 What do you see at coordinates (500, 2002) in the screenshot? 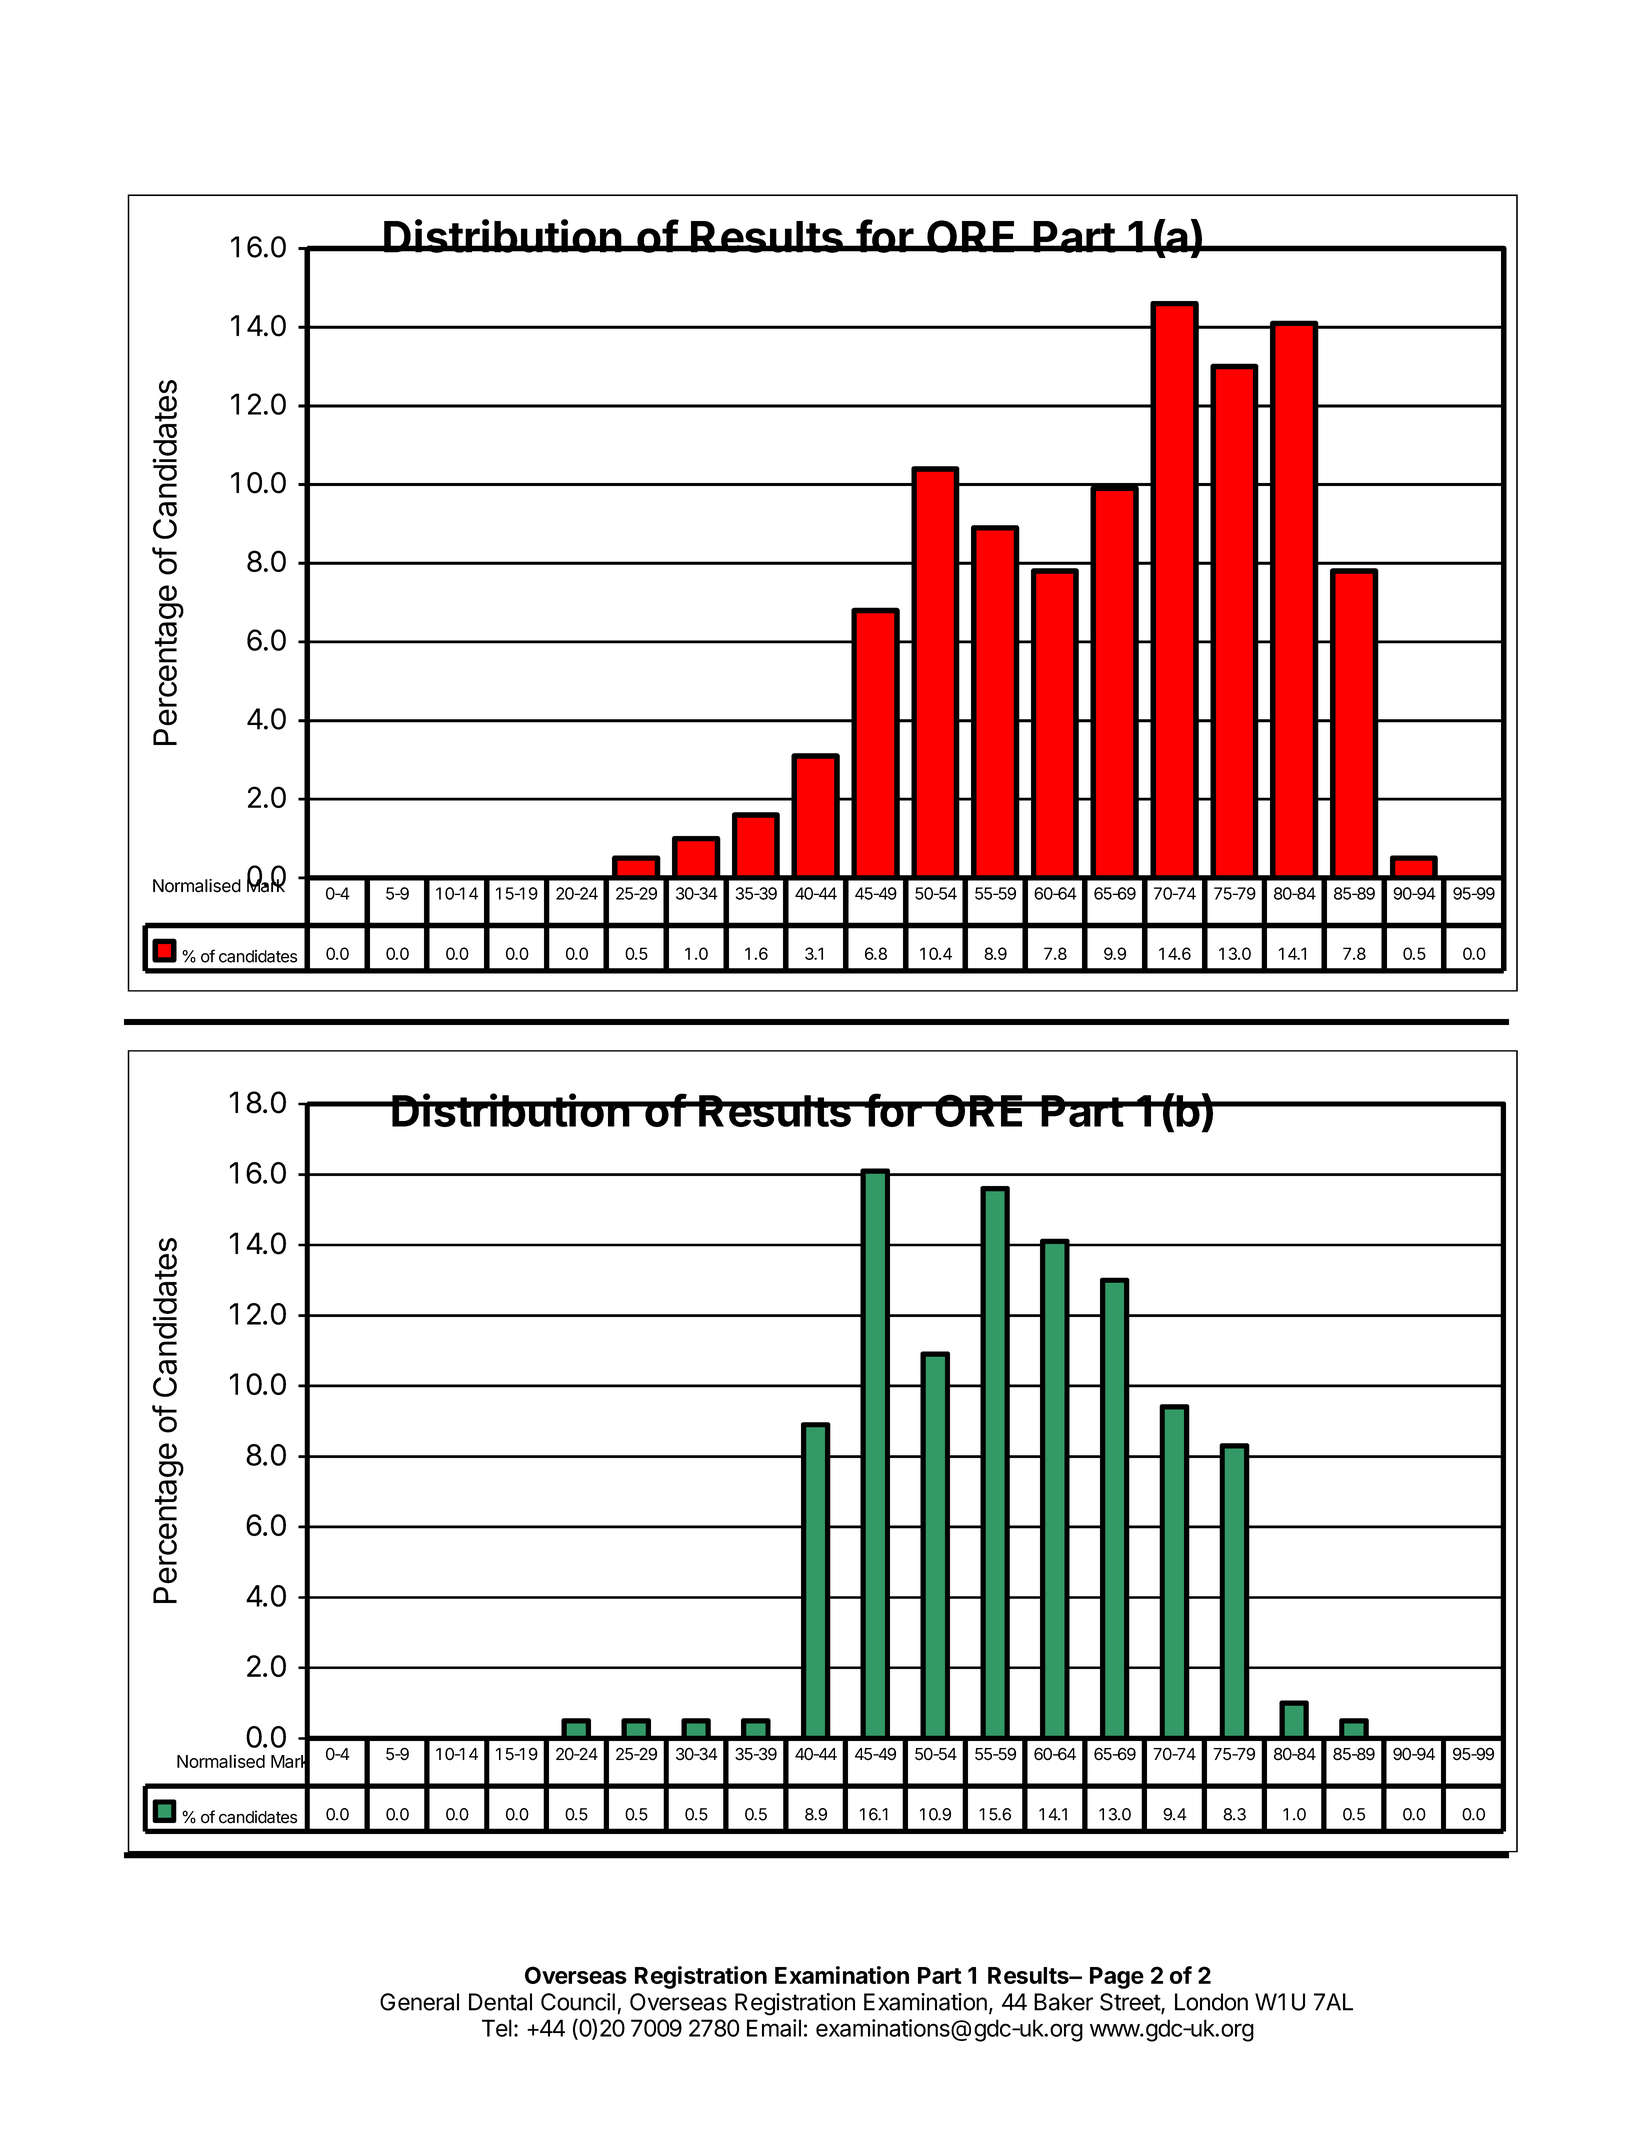
I see `Dental` at bounding box center [500, 2002].
